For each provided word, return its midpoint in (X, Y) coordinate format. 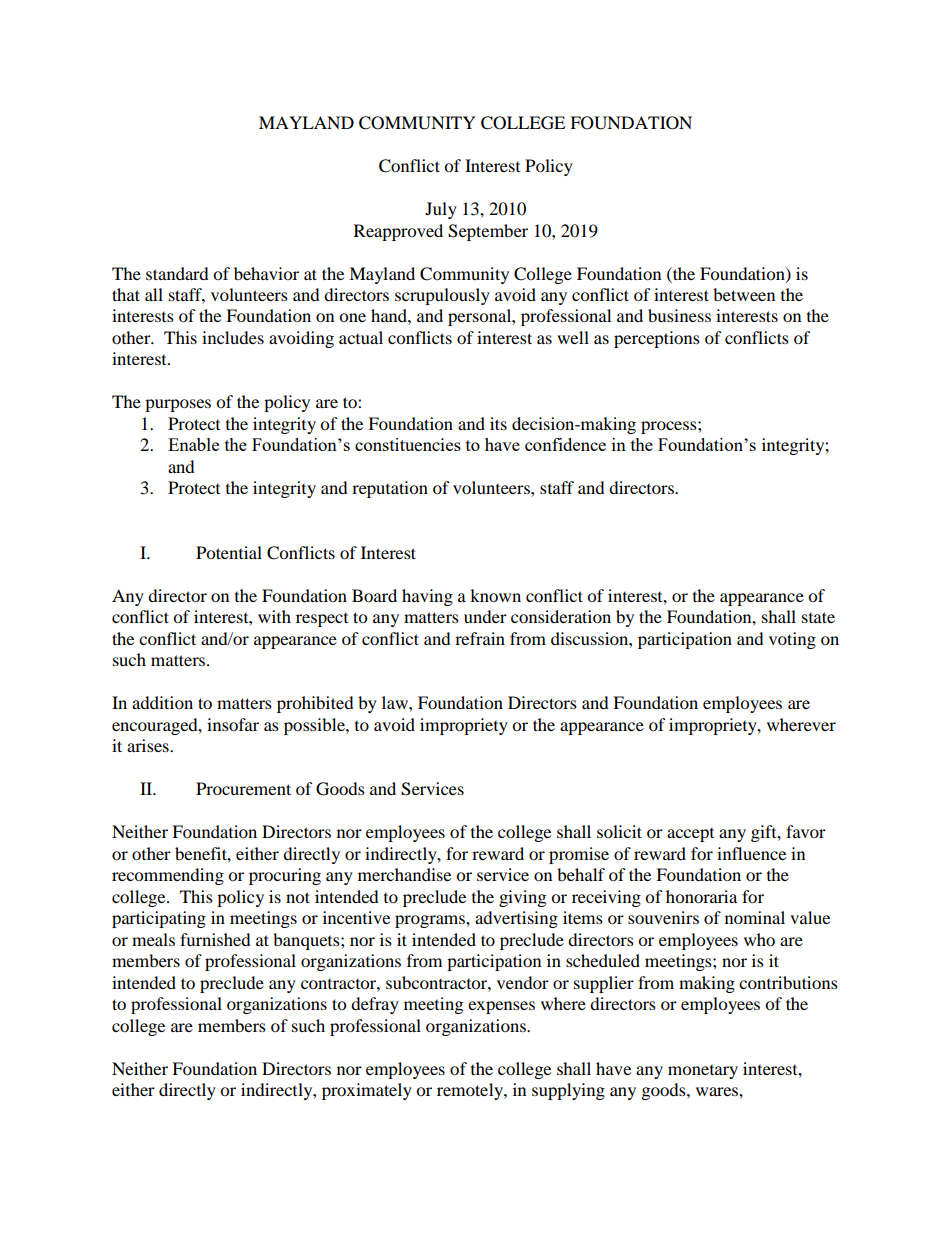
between (744, 294)
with (274, 616)
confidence (565, 444)
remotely (471, 1091)
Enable (193, 444)
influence (751, 853)
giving (522, 898)
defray (375, 1005)
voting (792, 640)
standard (177, 273)
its (498, 423)
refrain (480, 638)
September (488, 232)
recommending (168, 876)
